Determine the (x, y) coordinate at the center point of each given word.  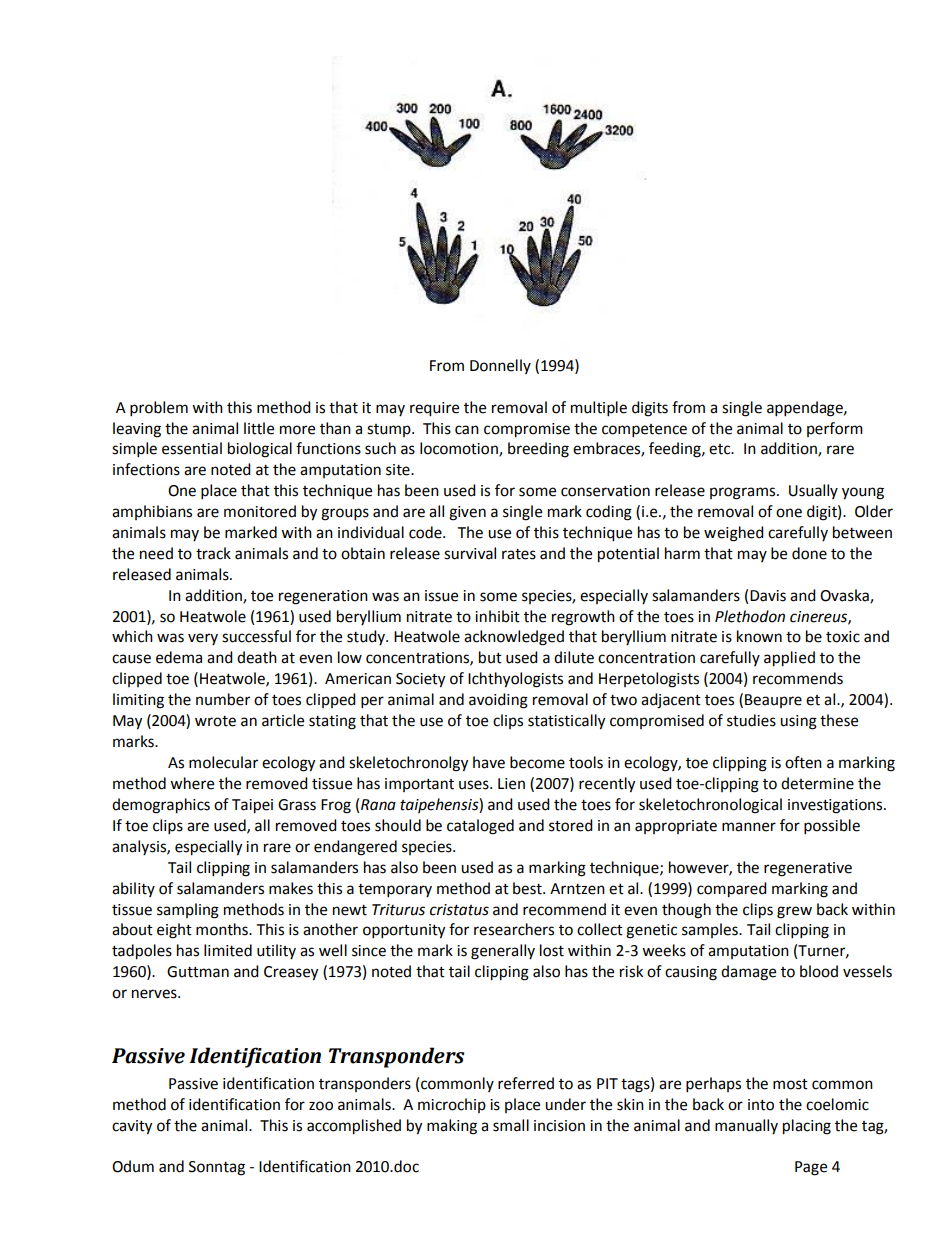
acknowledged (514, 638)
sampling (188, 911)
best (528, 888)
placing (807, 1127)
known (759, 636)
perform (835, 429)
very (203, 639)
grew (794, 912)
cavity (132, 1127)
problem (159, 409)
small (511, 1125)
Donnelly (500, 366)
